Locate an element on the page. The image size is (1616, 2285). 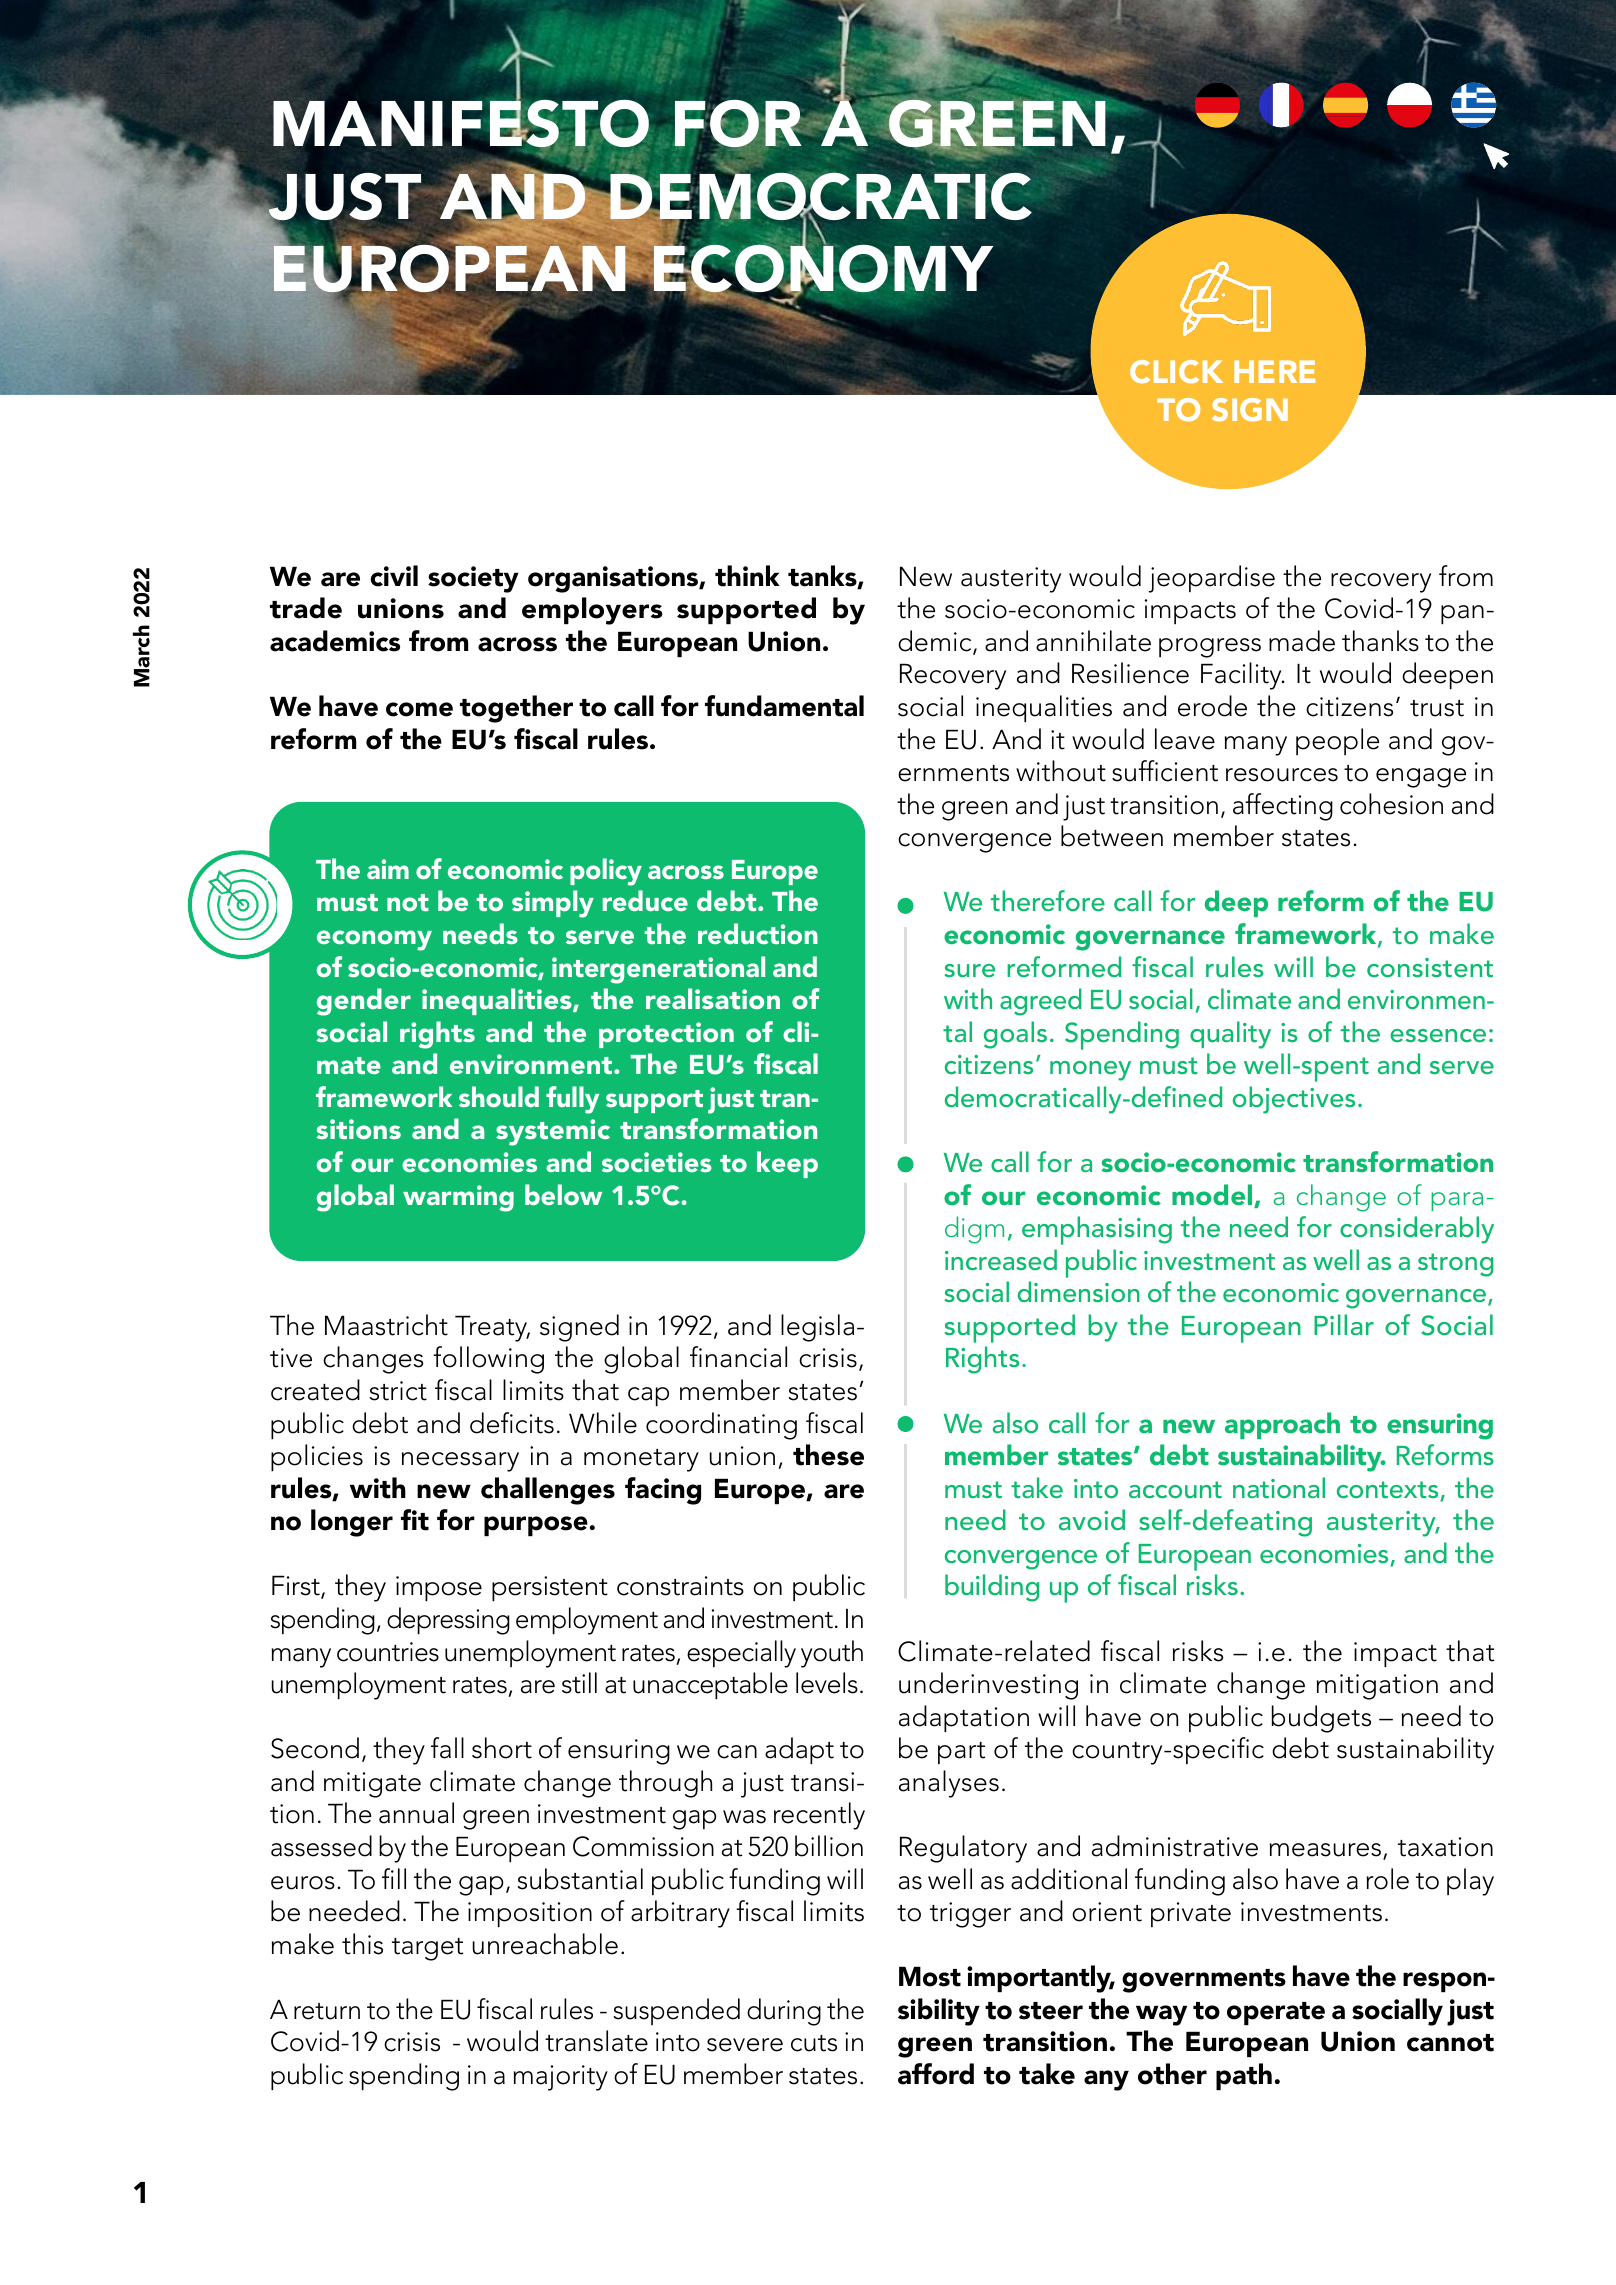
keep is located at coordinates (787, 1164).
